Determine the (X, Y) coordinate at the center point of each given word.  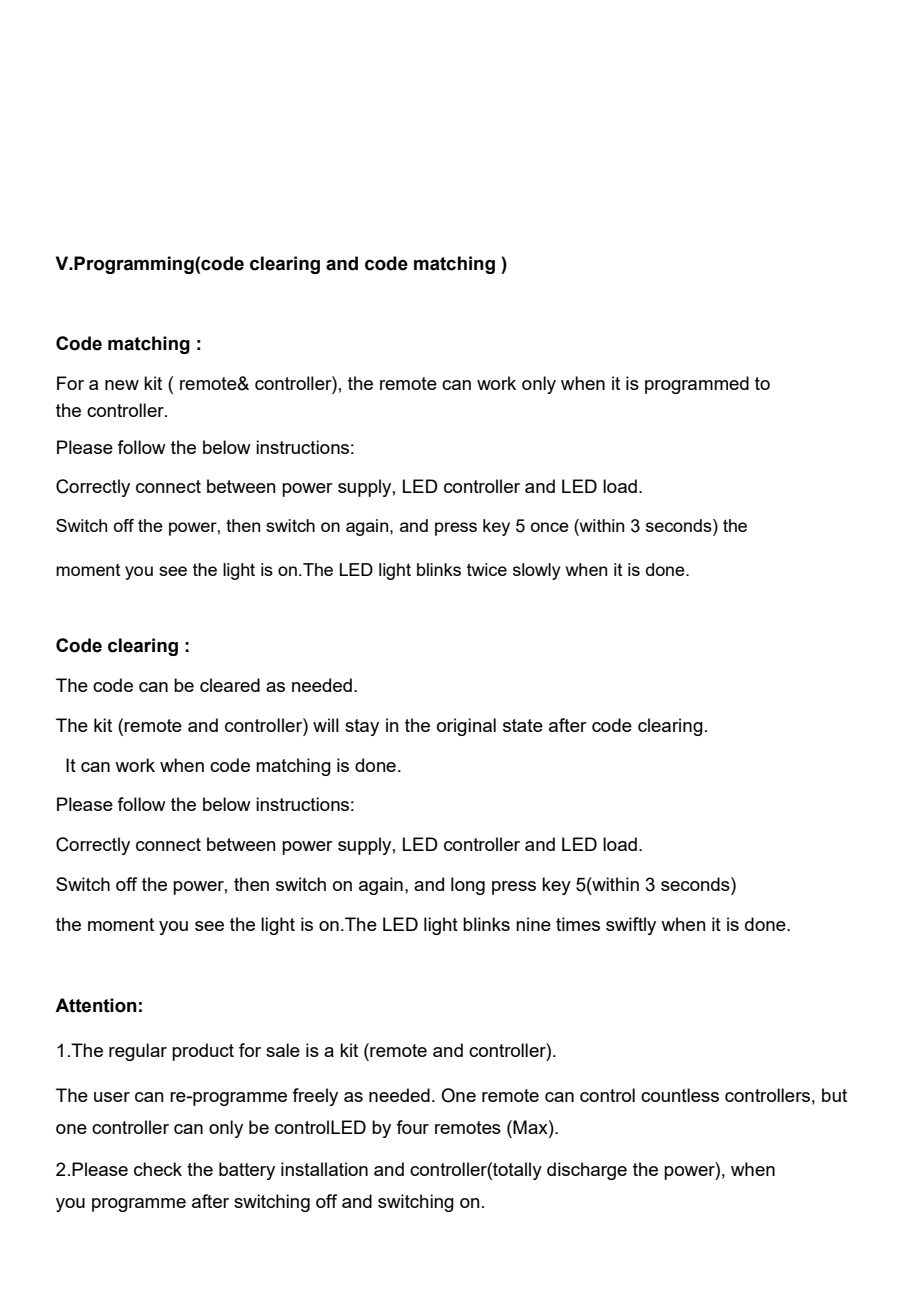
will (326, 725)
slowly (537, 571)
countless (680, 1095)
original (466, 727)
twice (487, 569)
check (158, 1169)
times (578, 924)
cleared (230, 685)
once (550, 527)
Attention (96, 1005)
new (122, 385)
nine (533, 924)
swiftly (631, 926)
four (412, 1127)
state (523, 725)
